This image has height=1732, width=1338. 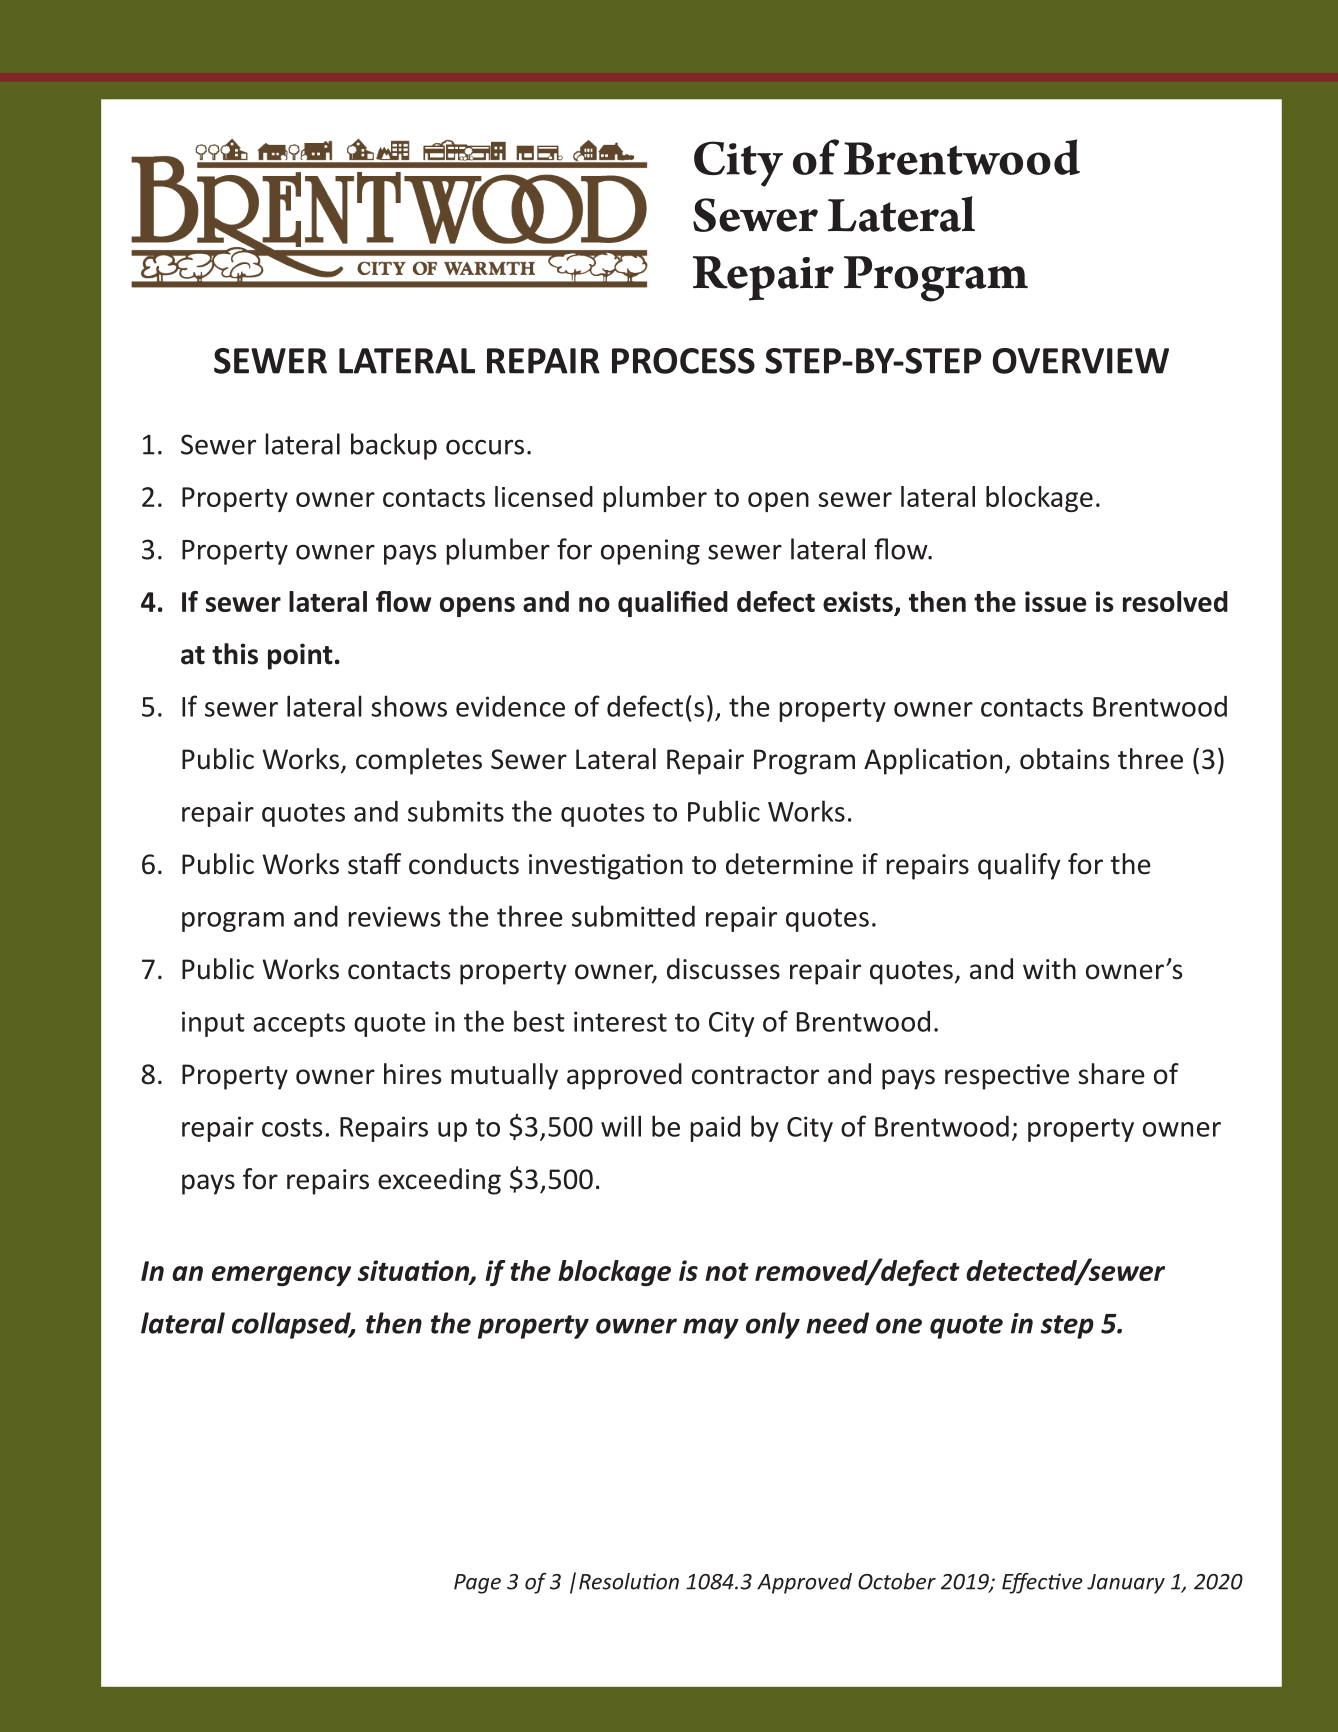 What do you see at coordinates (683, 361) in the image?
I see `PROCESS` at bounding box center [683, 361].
